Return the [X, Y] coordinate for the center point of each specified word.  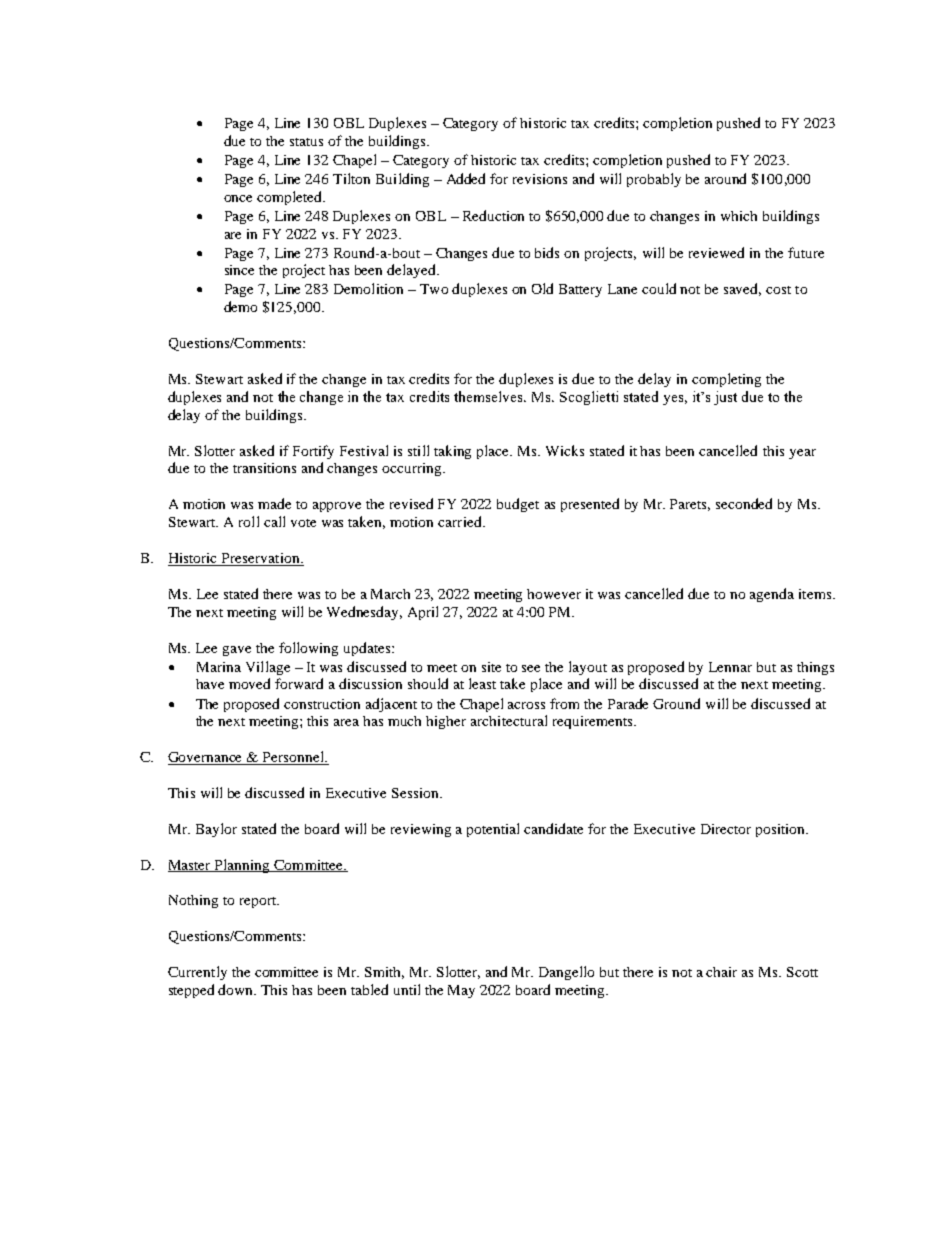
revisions [540, 179]
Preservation [261, 559]
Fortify [313, 452]
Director [726, 829]
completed [290, 198]
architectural [509, 720]
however [554, 594]
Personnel [294, 758]
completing [726, 380]
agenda [772, 595]
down [237, 989]
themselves [490, 396]
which [739, 216]
